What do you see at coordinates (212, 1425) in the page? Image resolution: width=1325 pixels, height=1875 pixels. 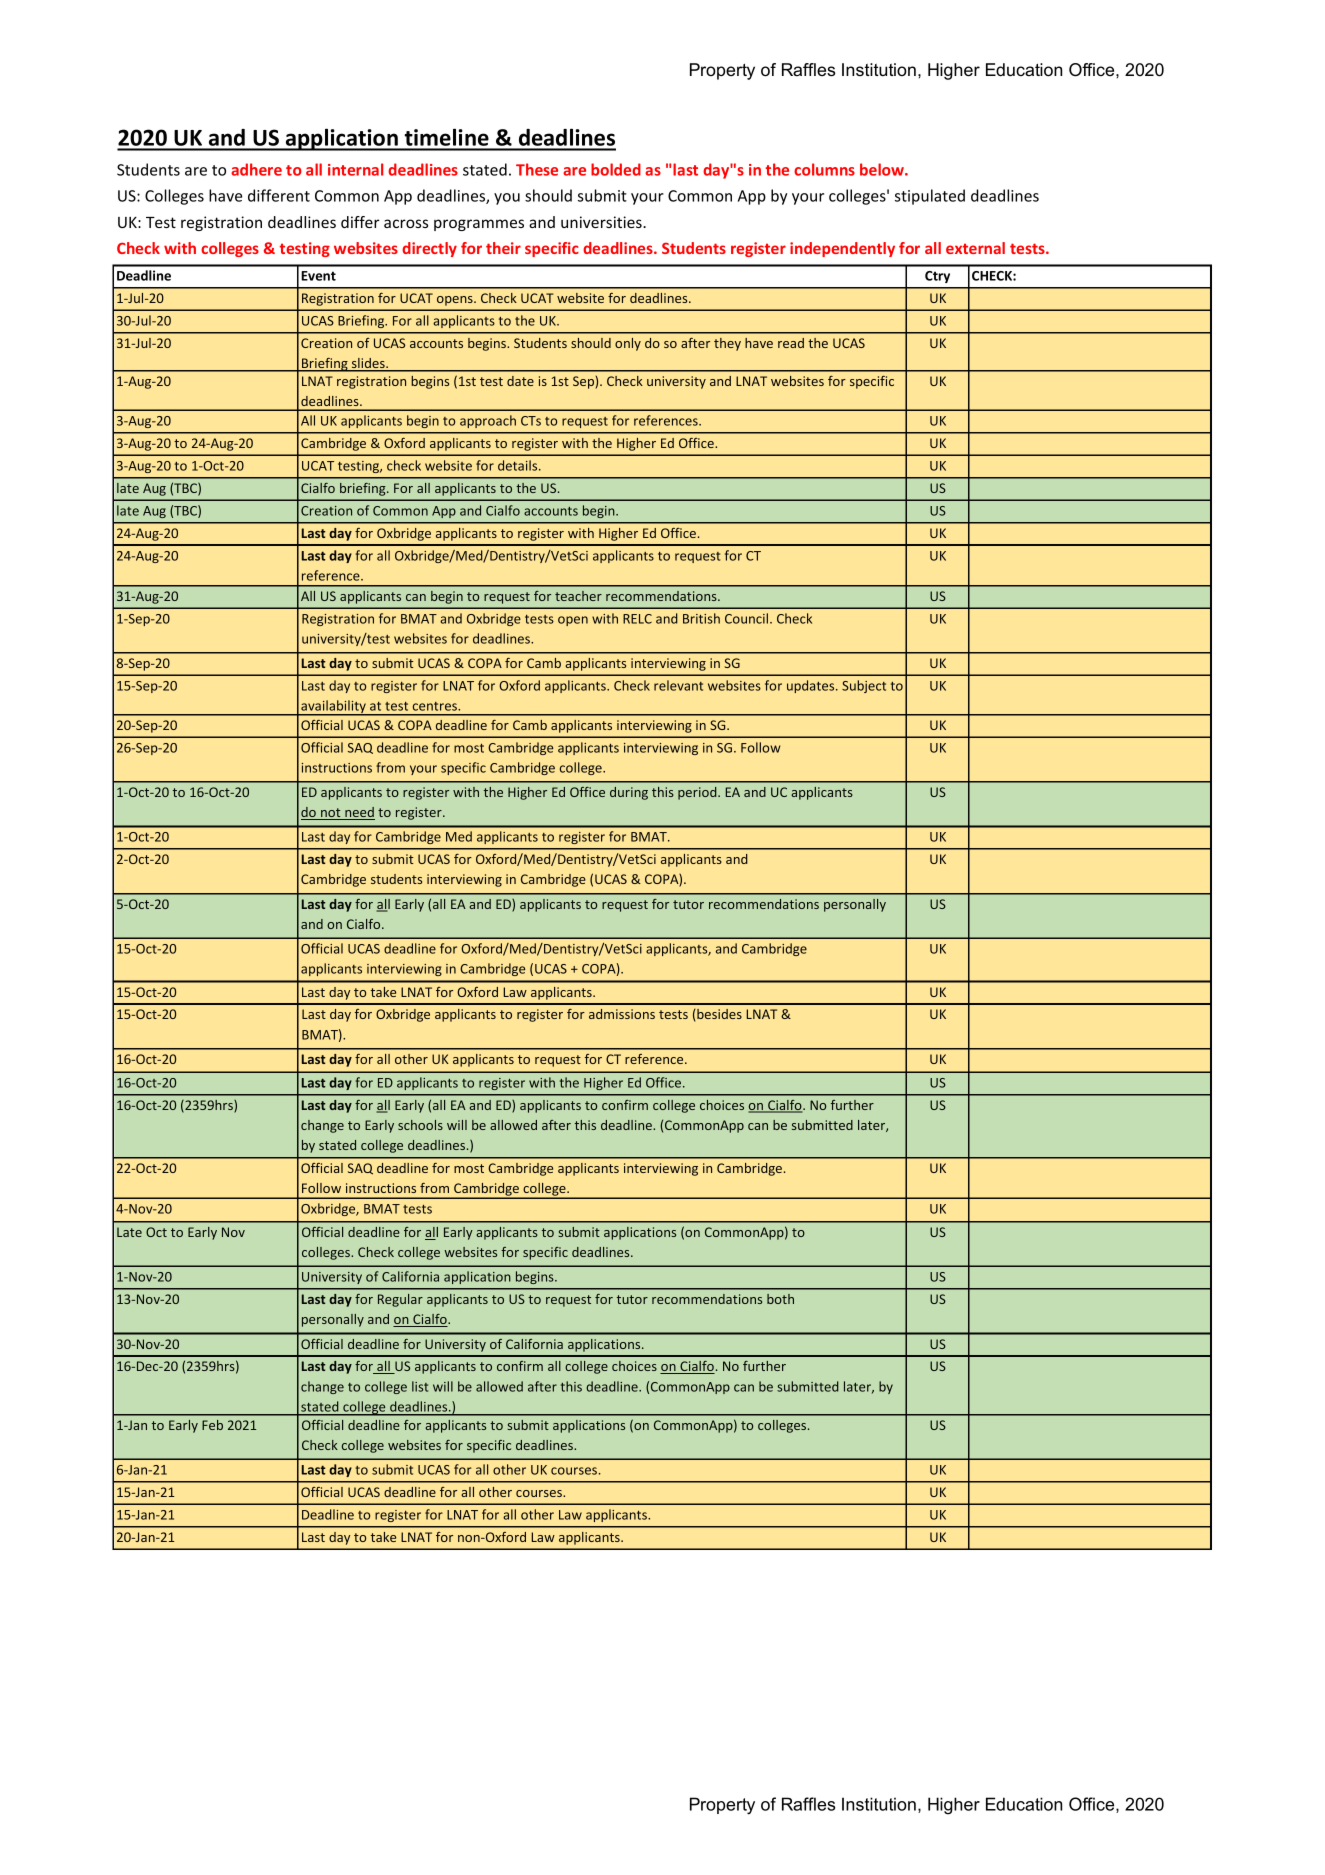 I see `Feb` at bounding box center [212, 1425].
